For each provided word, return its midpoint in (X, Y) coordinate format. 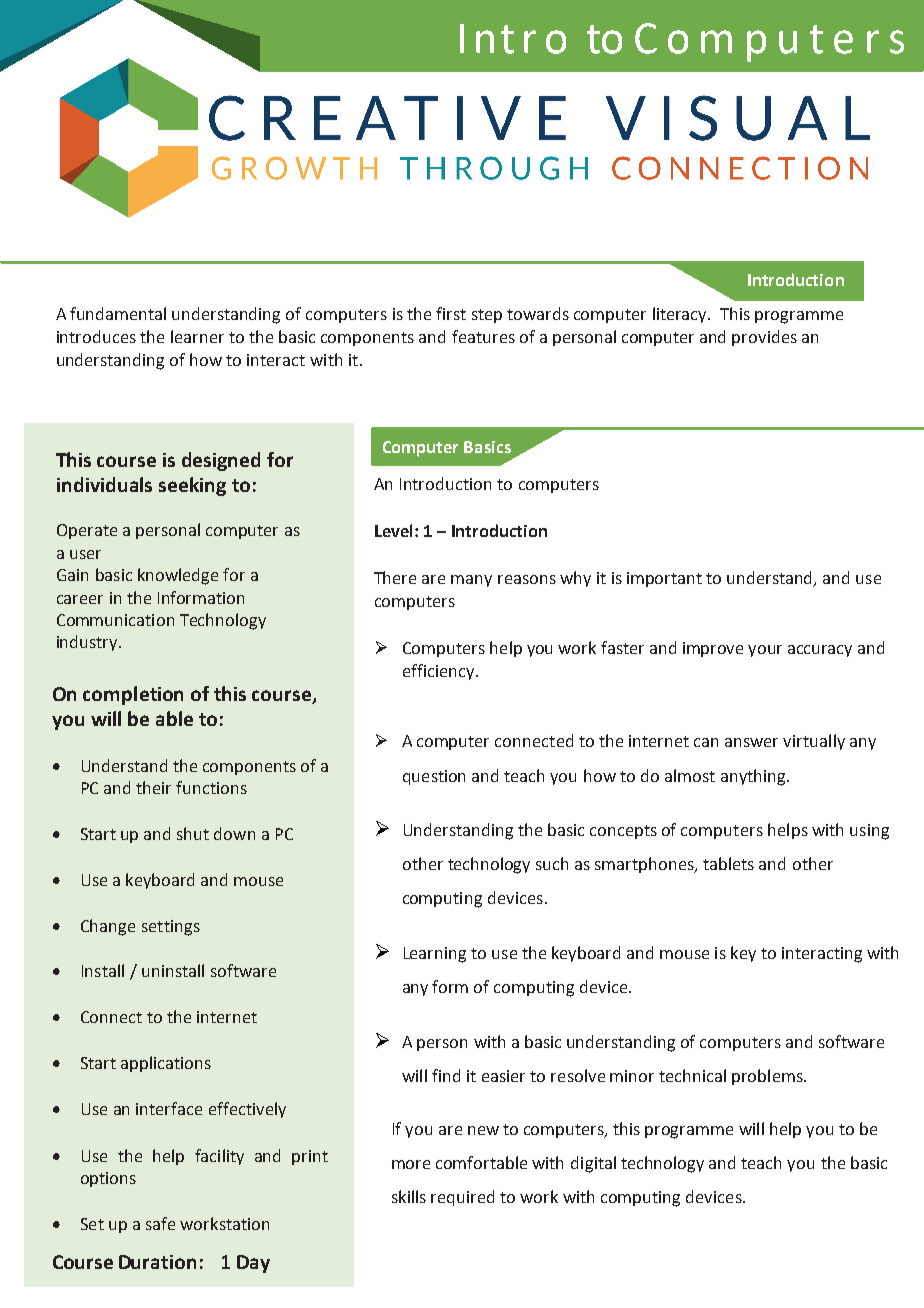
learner (197, 336)
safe (160, 1223)
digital (593, 1164)
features (483, 336)
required (462, 1198)
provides (764, 338)
